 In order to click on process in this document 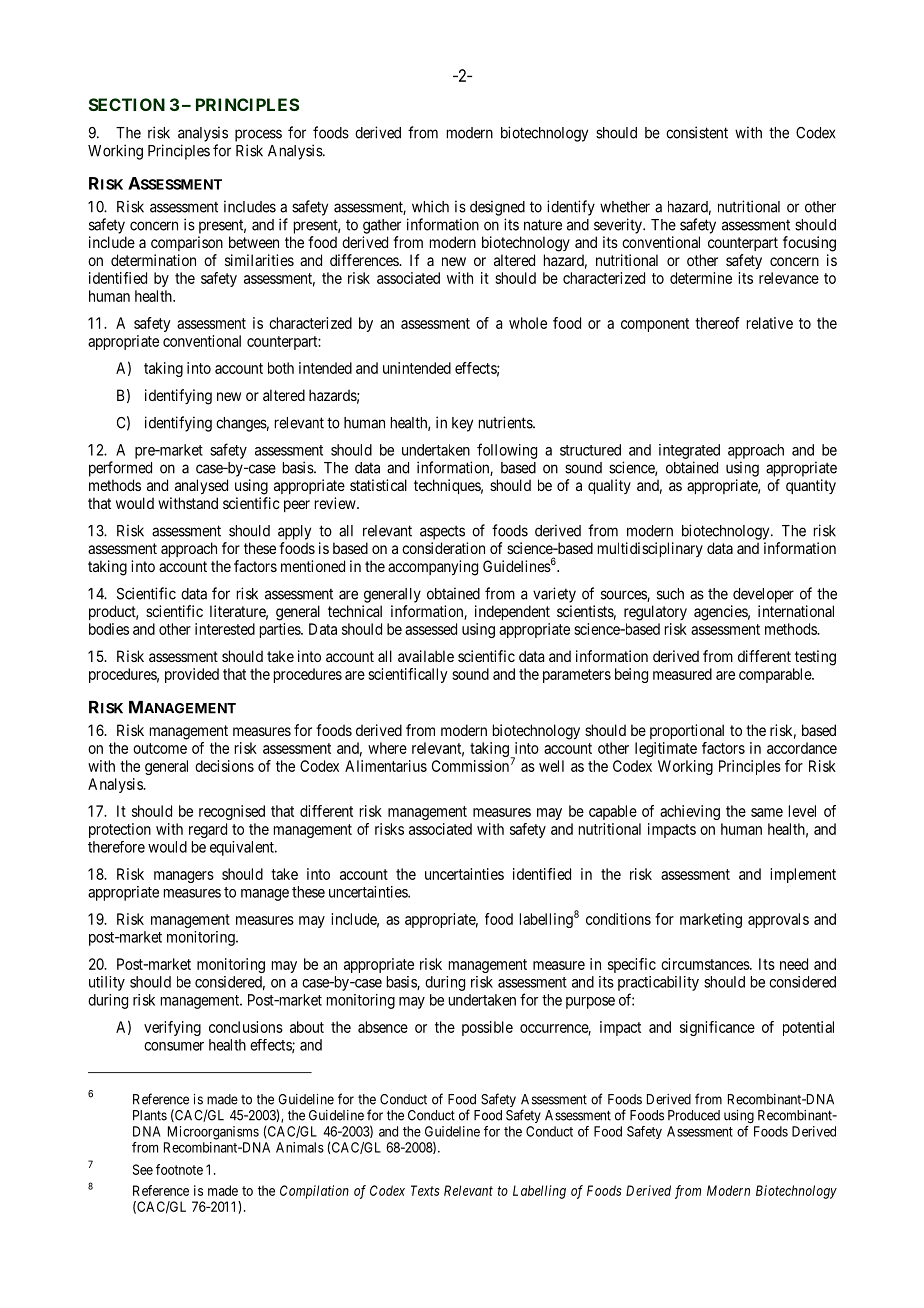, I will do `click(258, 135)`.
